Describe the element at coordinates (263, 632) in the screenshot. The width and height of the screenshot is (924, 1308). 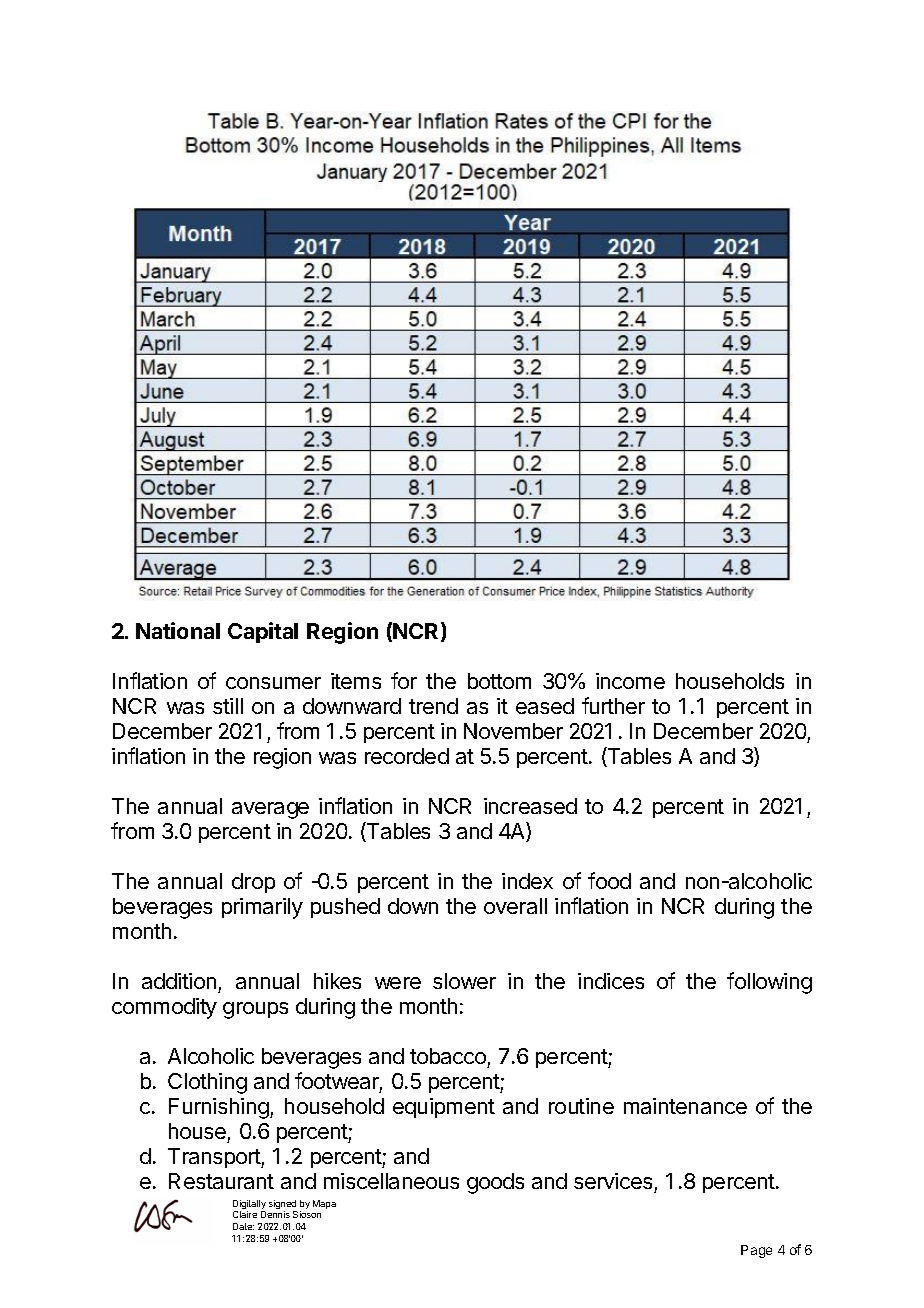
I see `Capital` at that location.
